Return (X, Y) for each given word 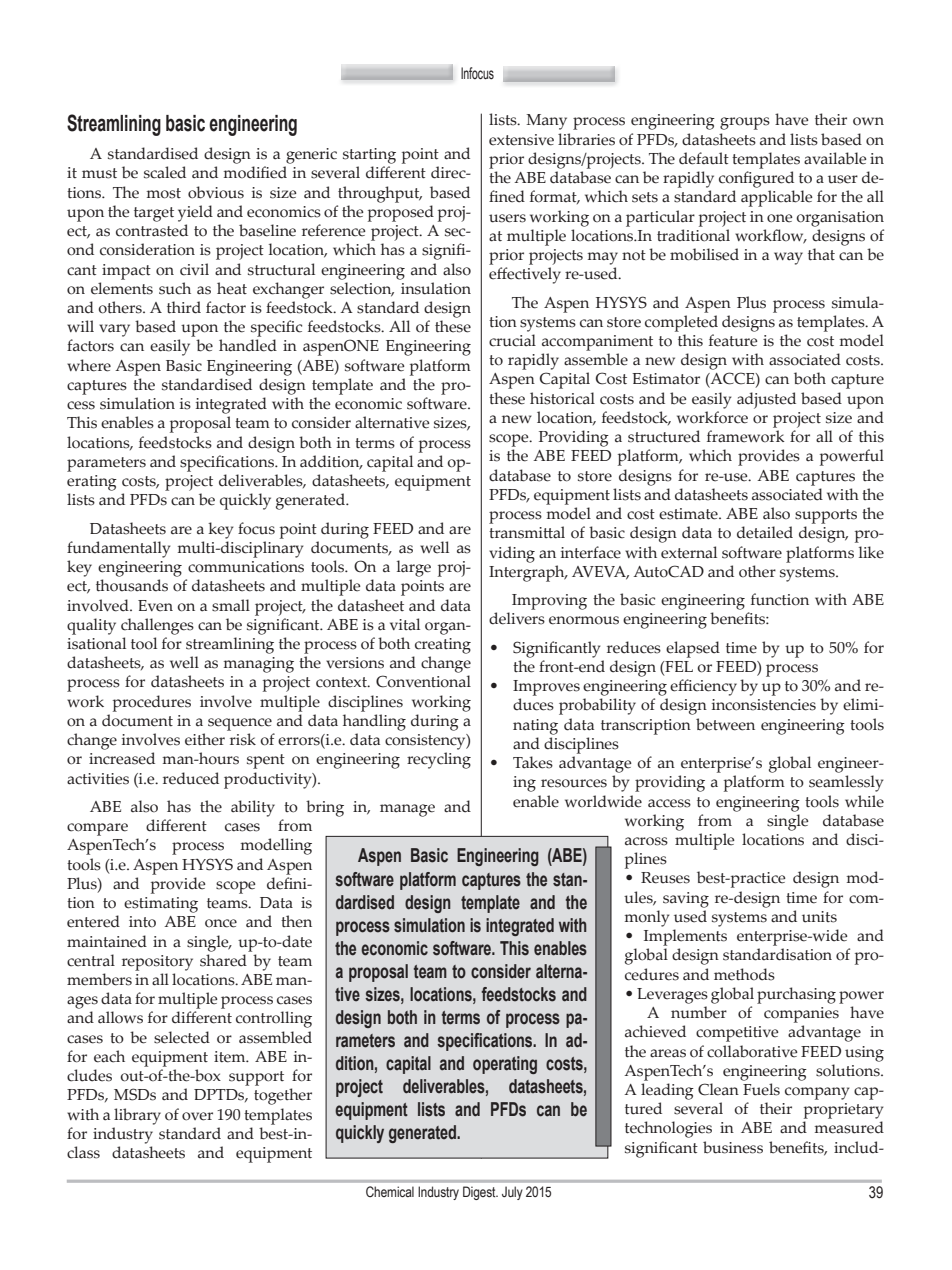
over (197, 1116)
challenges (157, 626)
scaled (165, 172)
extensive (521, 140)
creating (443, 646)
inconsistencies (764, 705)
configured (756, 179)
